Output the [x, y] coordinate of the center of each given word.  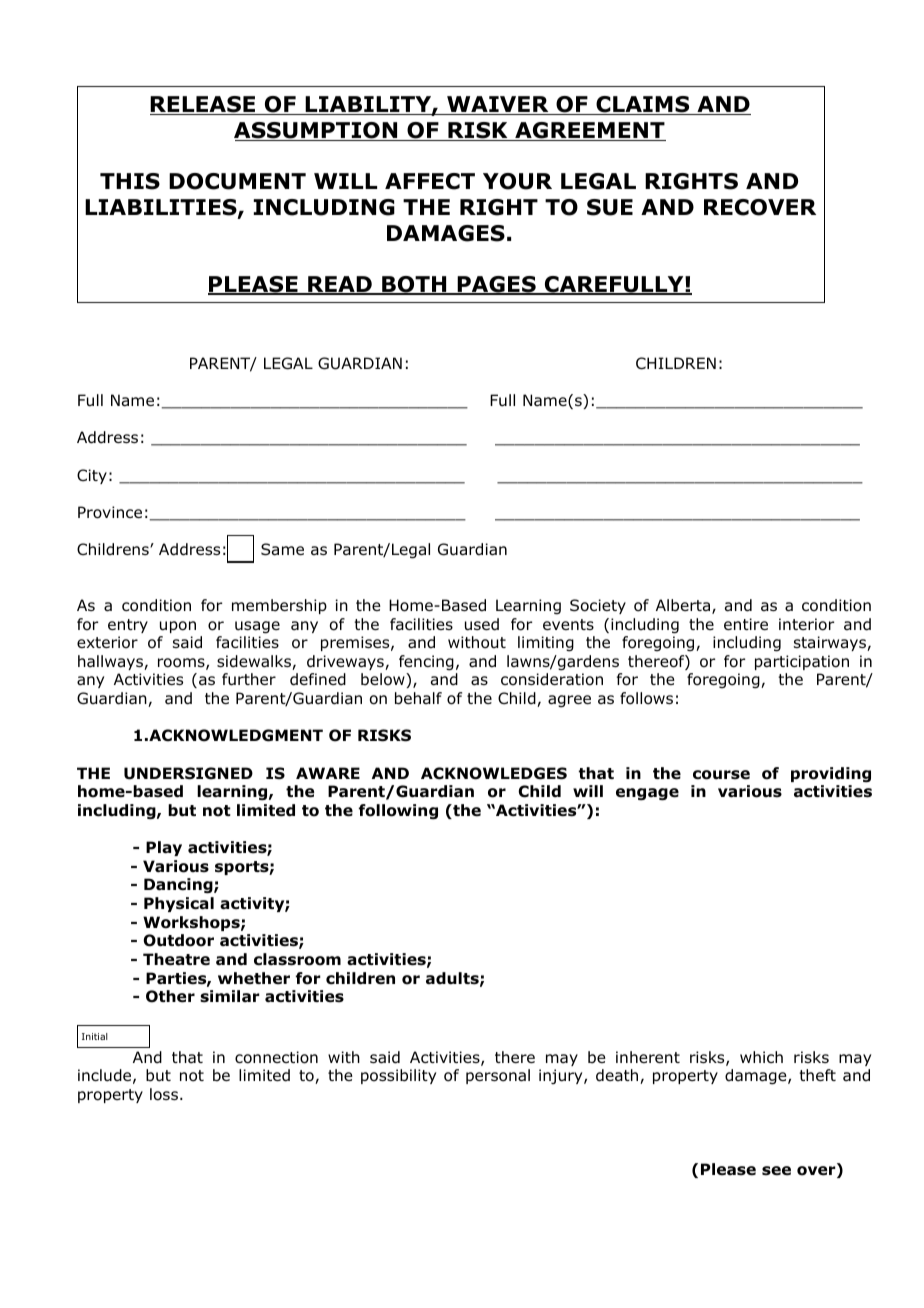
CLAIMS [642, 105]
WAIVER [498, 105]
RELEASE [204, 105]
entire [746, 624]
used [482, 624]
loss [164, 1094]
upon [178, 627]
